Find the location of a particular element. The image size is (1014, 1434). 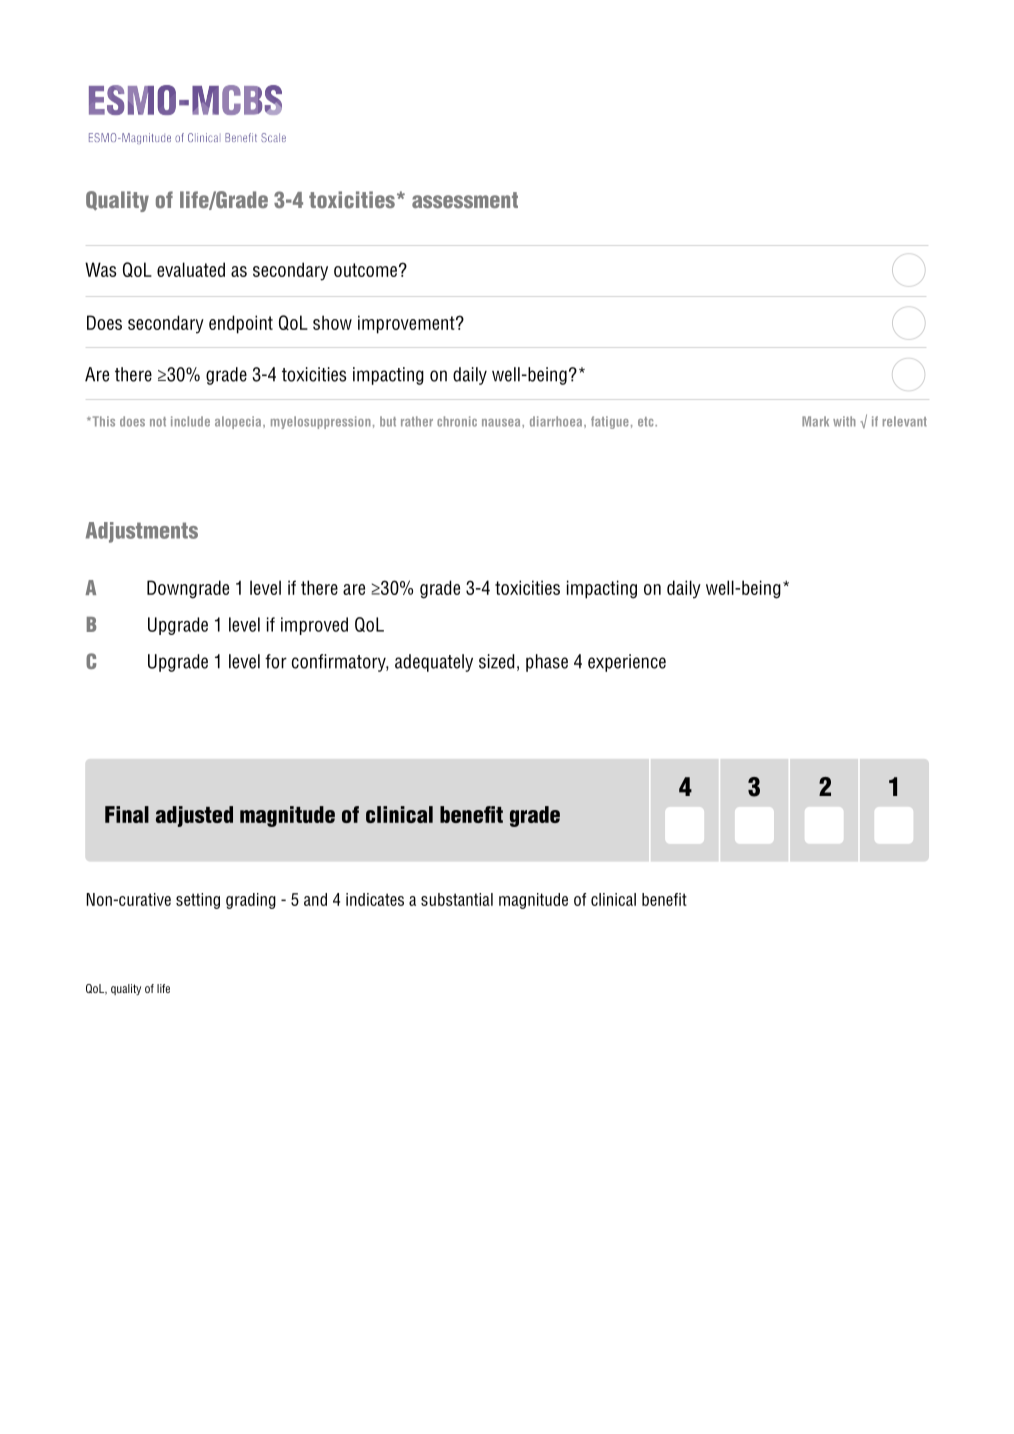

with is located at coordinates (844, 421).
